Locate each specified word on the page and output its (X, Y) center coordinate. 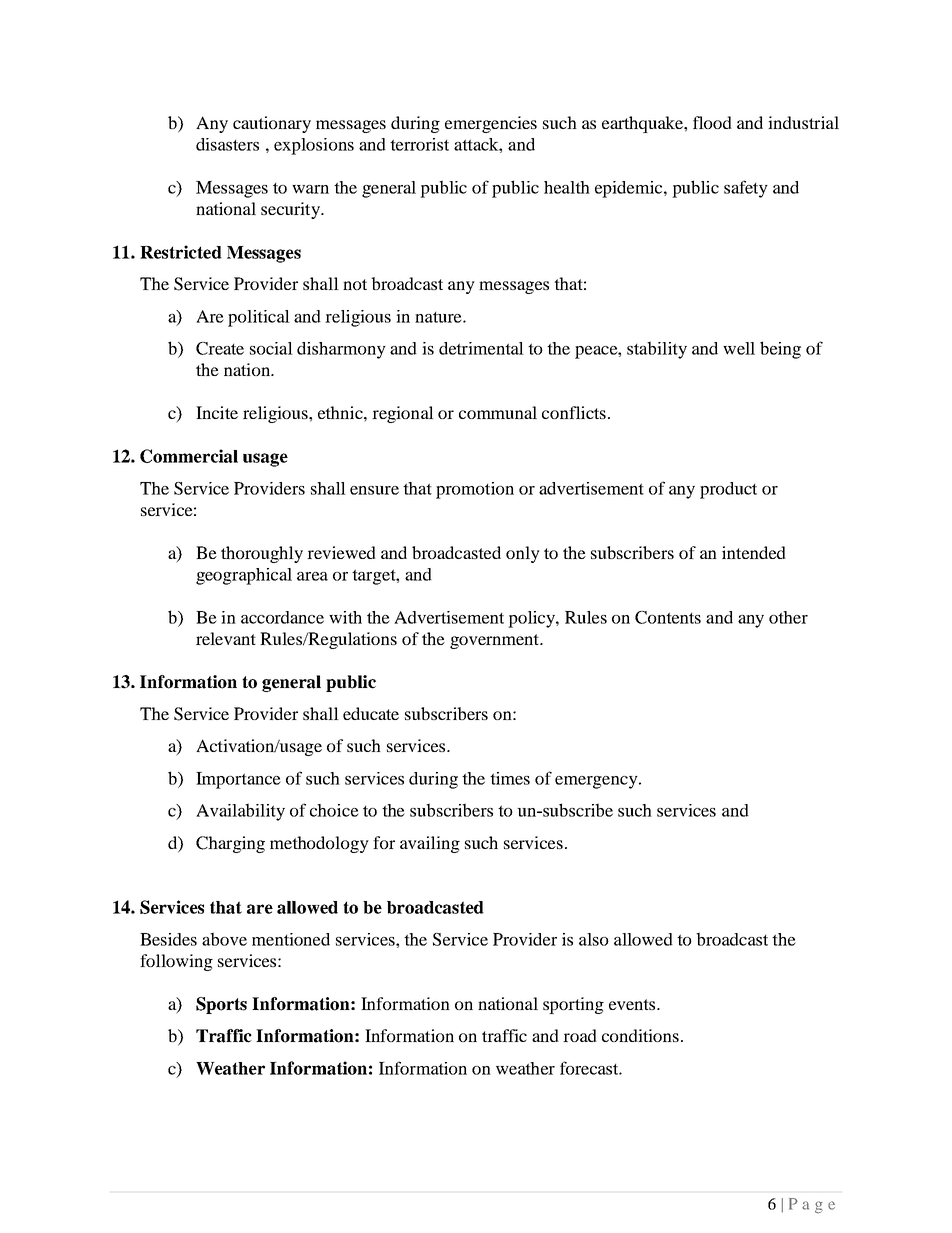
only (523, 554)
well (739, 348)
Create (220, 348)
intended (754, 552)
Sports (221, 1005)
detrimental (481, 348)
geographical (244, 576)
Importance (238, 780)
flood (712, 122)
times (510, 778)
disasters (227, 144)
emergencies (491, 124)
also (594, 939)
